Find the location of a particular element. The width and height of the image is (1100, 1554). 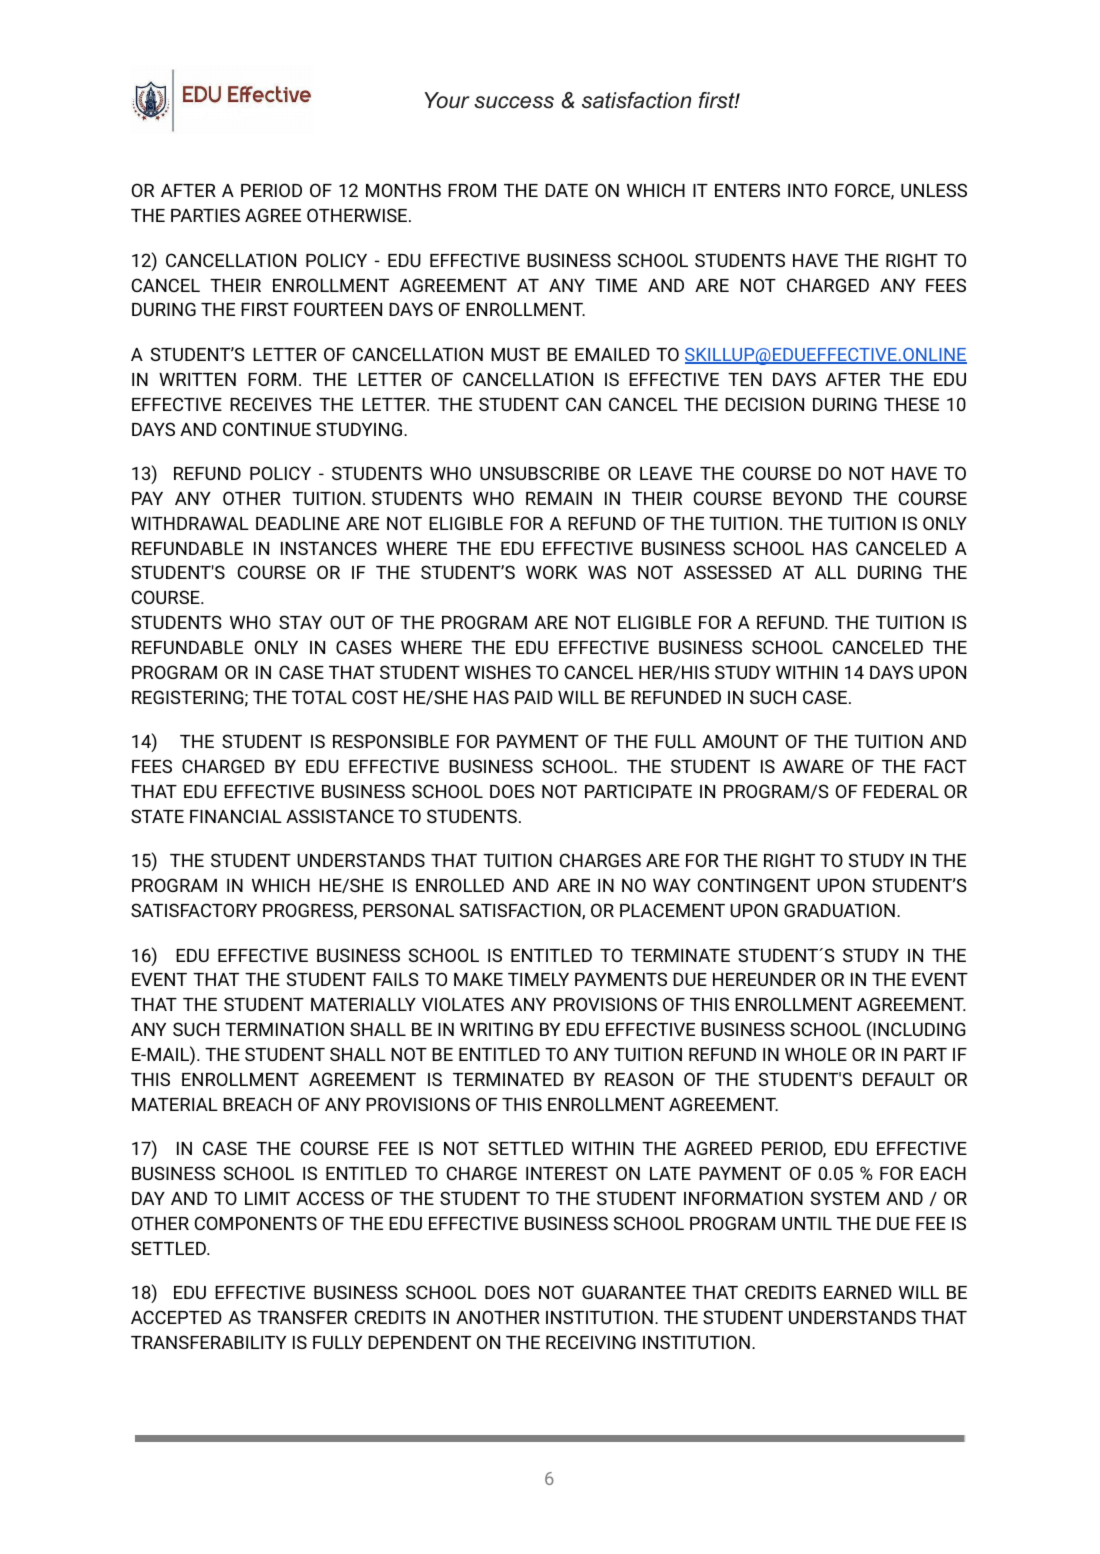

TOTAL is located at coordinates (319, 697).
